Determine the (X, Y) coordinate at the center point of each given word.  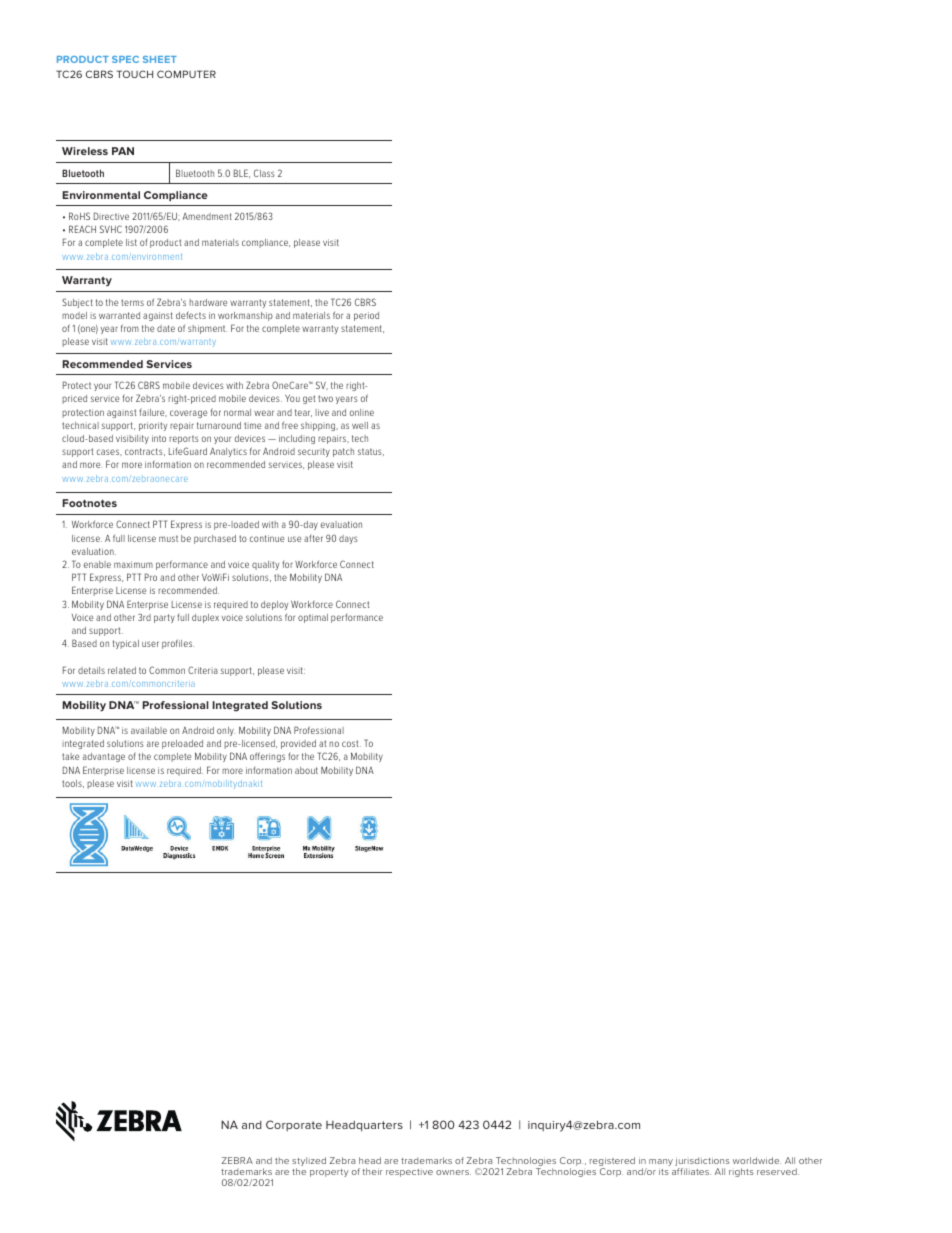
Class (264, 173)
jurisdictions (702, 1163)
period (366, 316)
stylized (309, 1163)
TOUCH (135, 74)
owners (453, 1172)
